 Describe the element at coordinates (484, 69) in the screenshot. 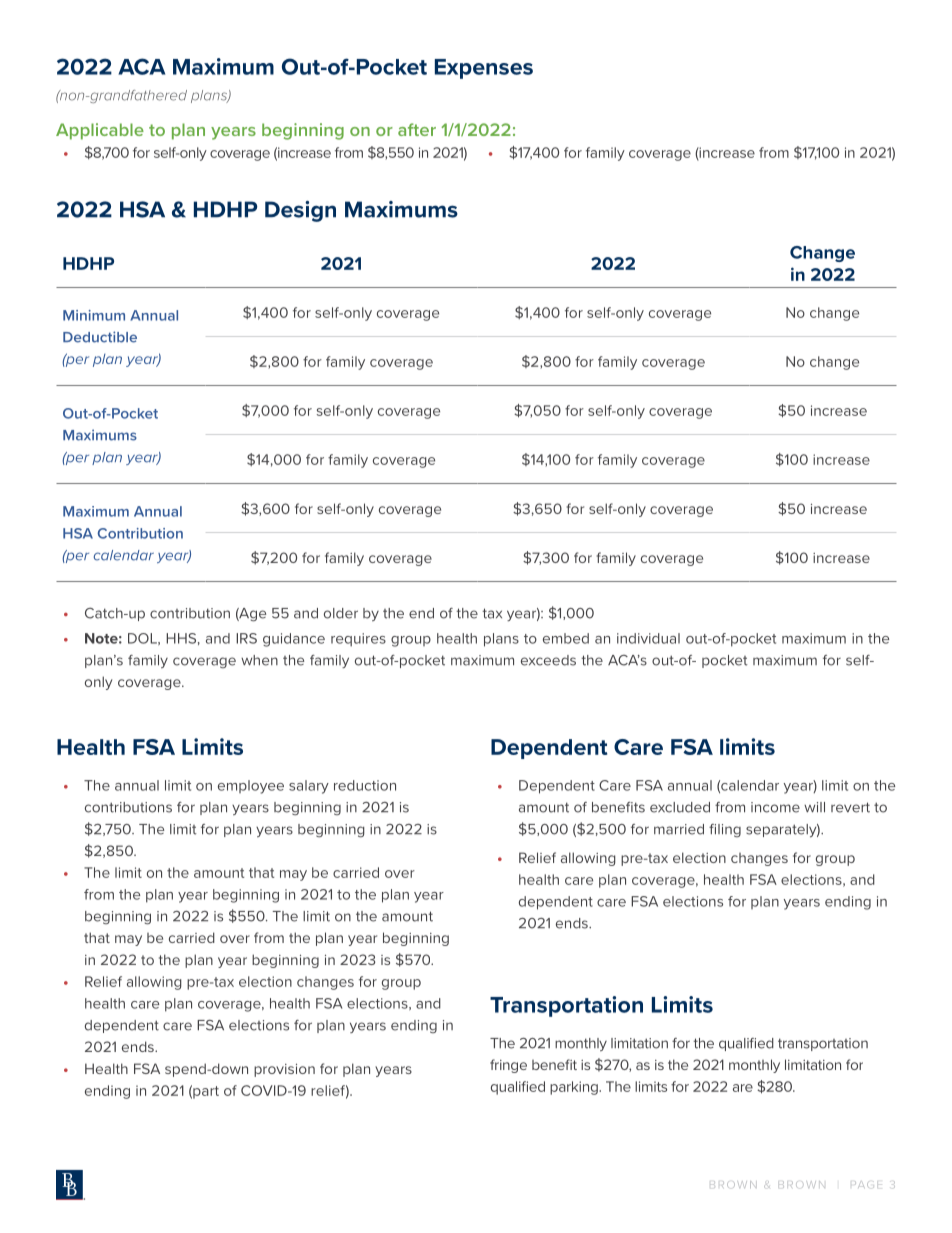

I see `Expenses` at that location.
